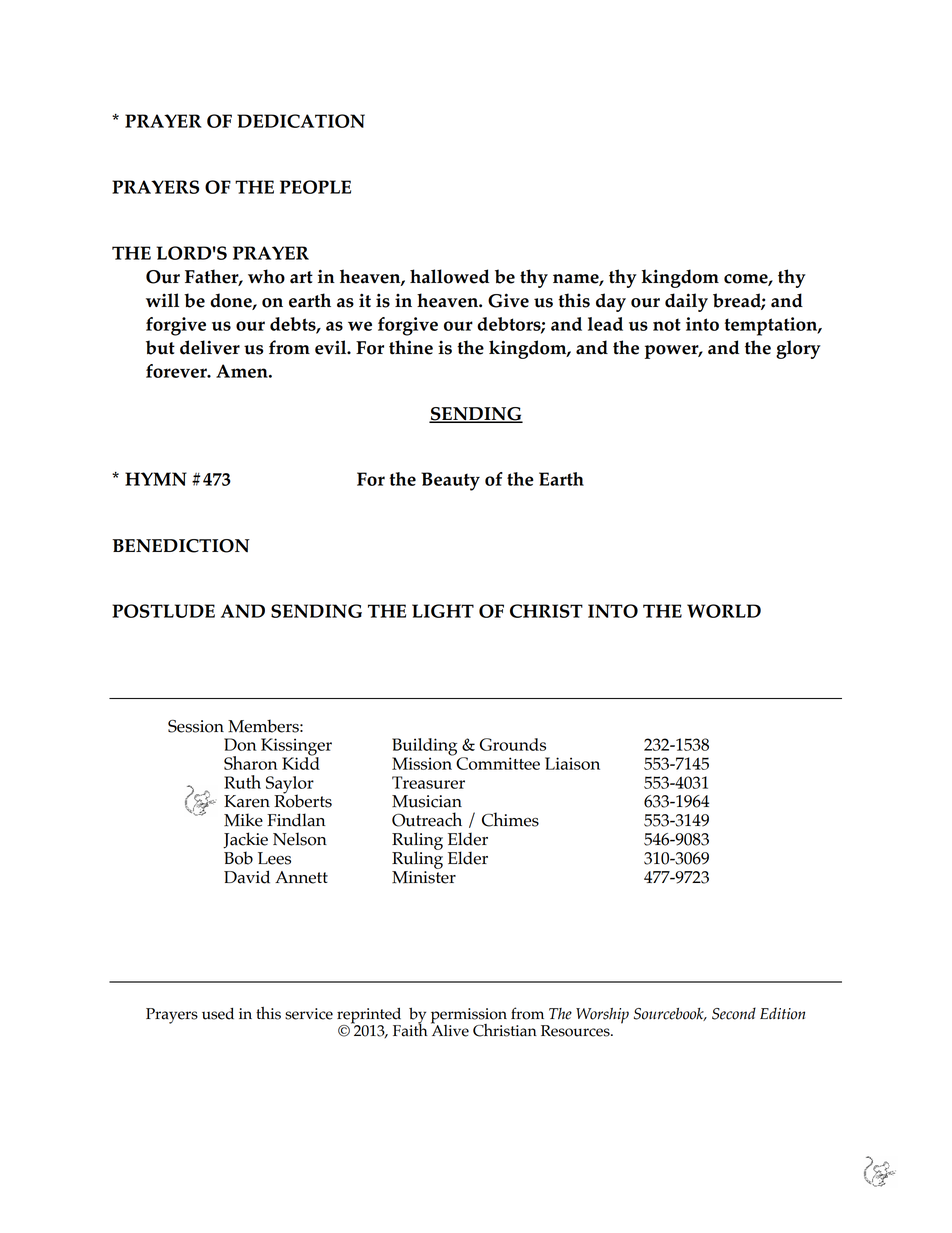  What do you see at coordinates (450, 481) in the document?
I see `Beauty` at bounding box center [450, 481].
